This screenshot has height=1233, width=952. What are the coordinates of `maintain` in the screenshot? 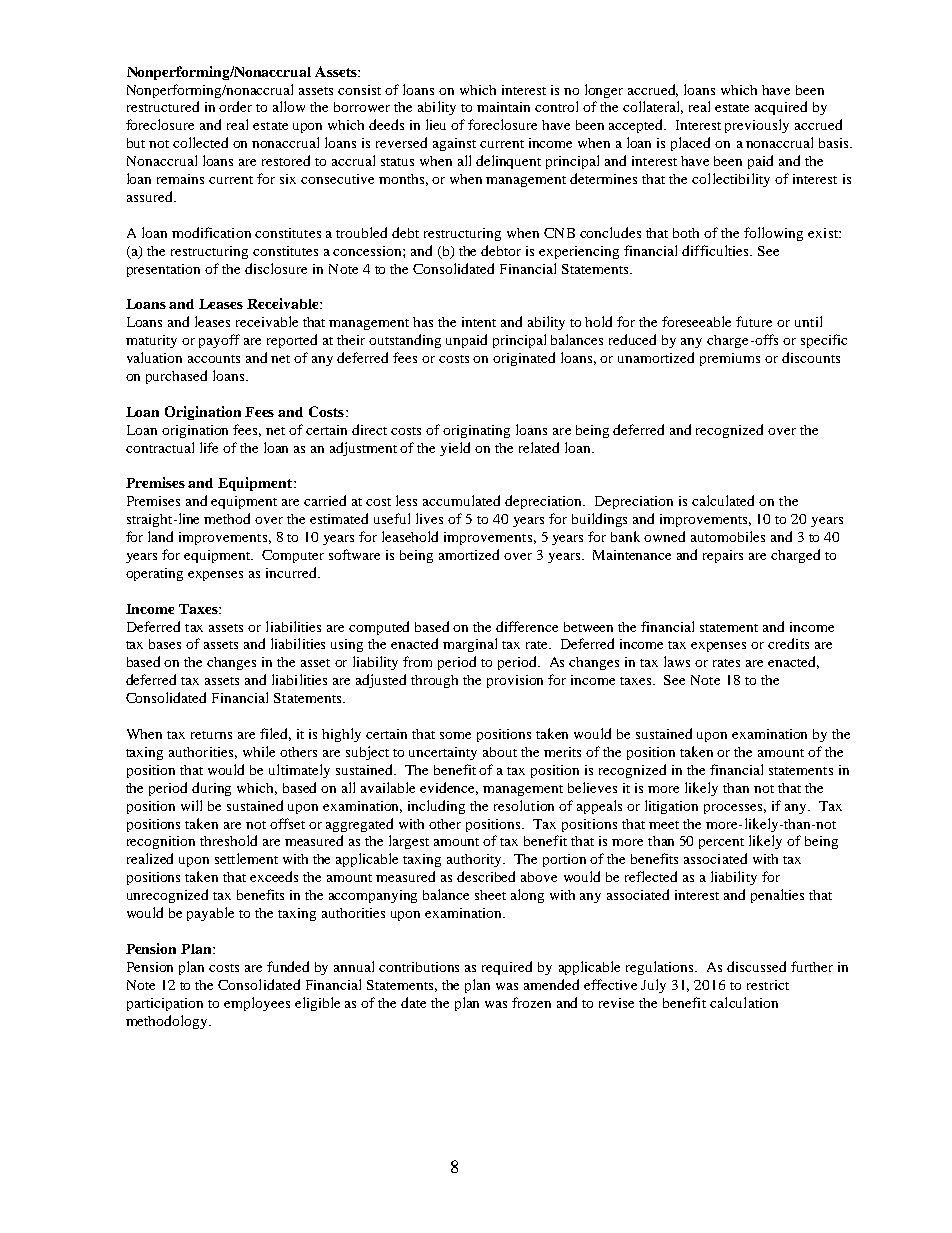 It's located at (503, 107).
